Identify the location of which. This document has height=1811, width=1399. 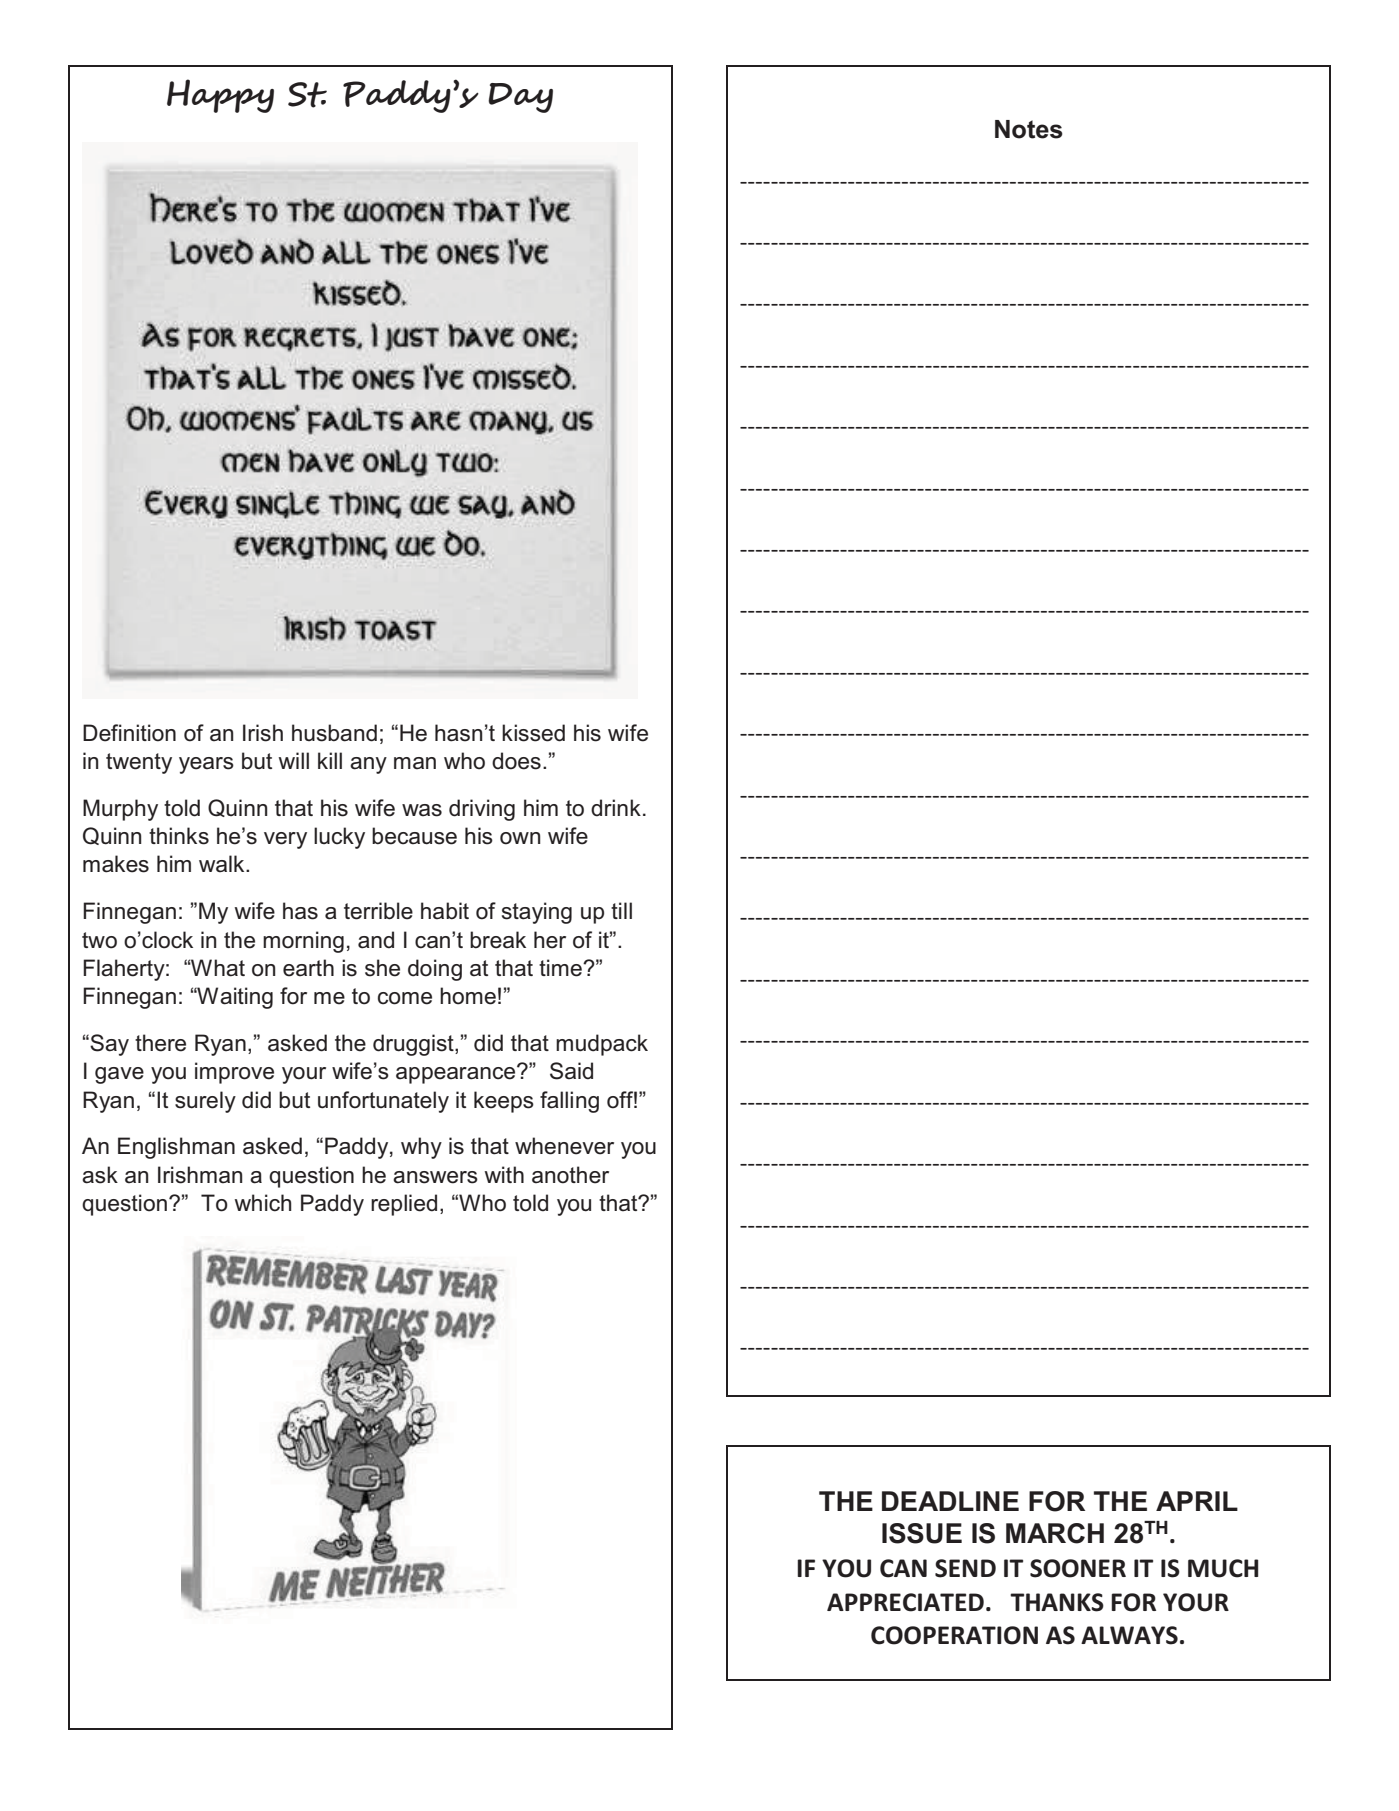
(263, 1203).
